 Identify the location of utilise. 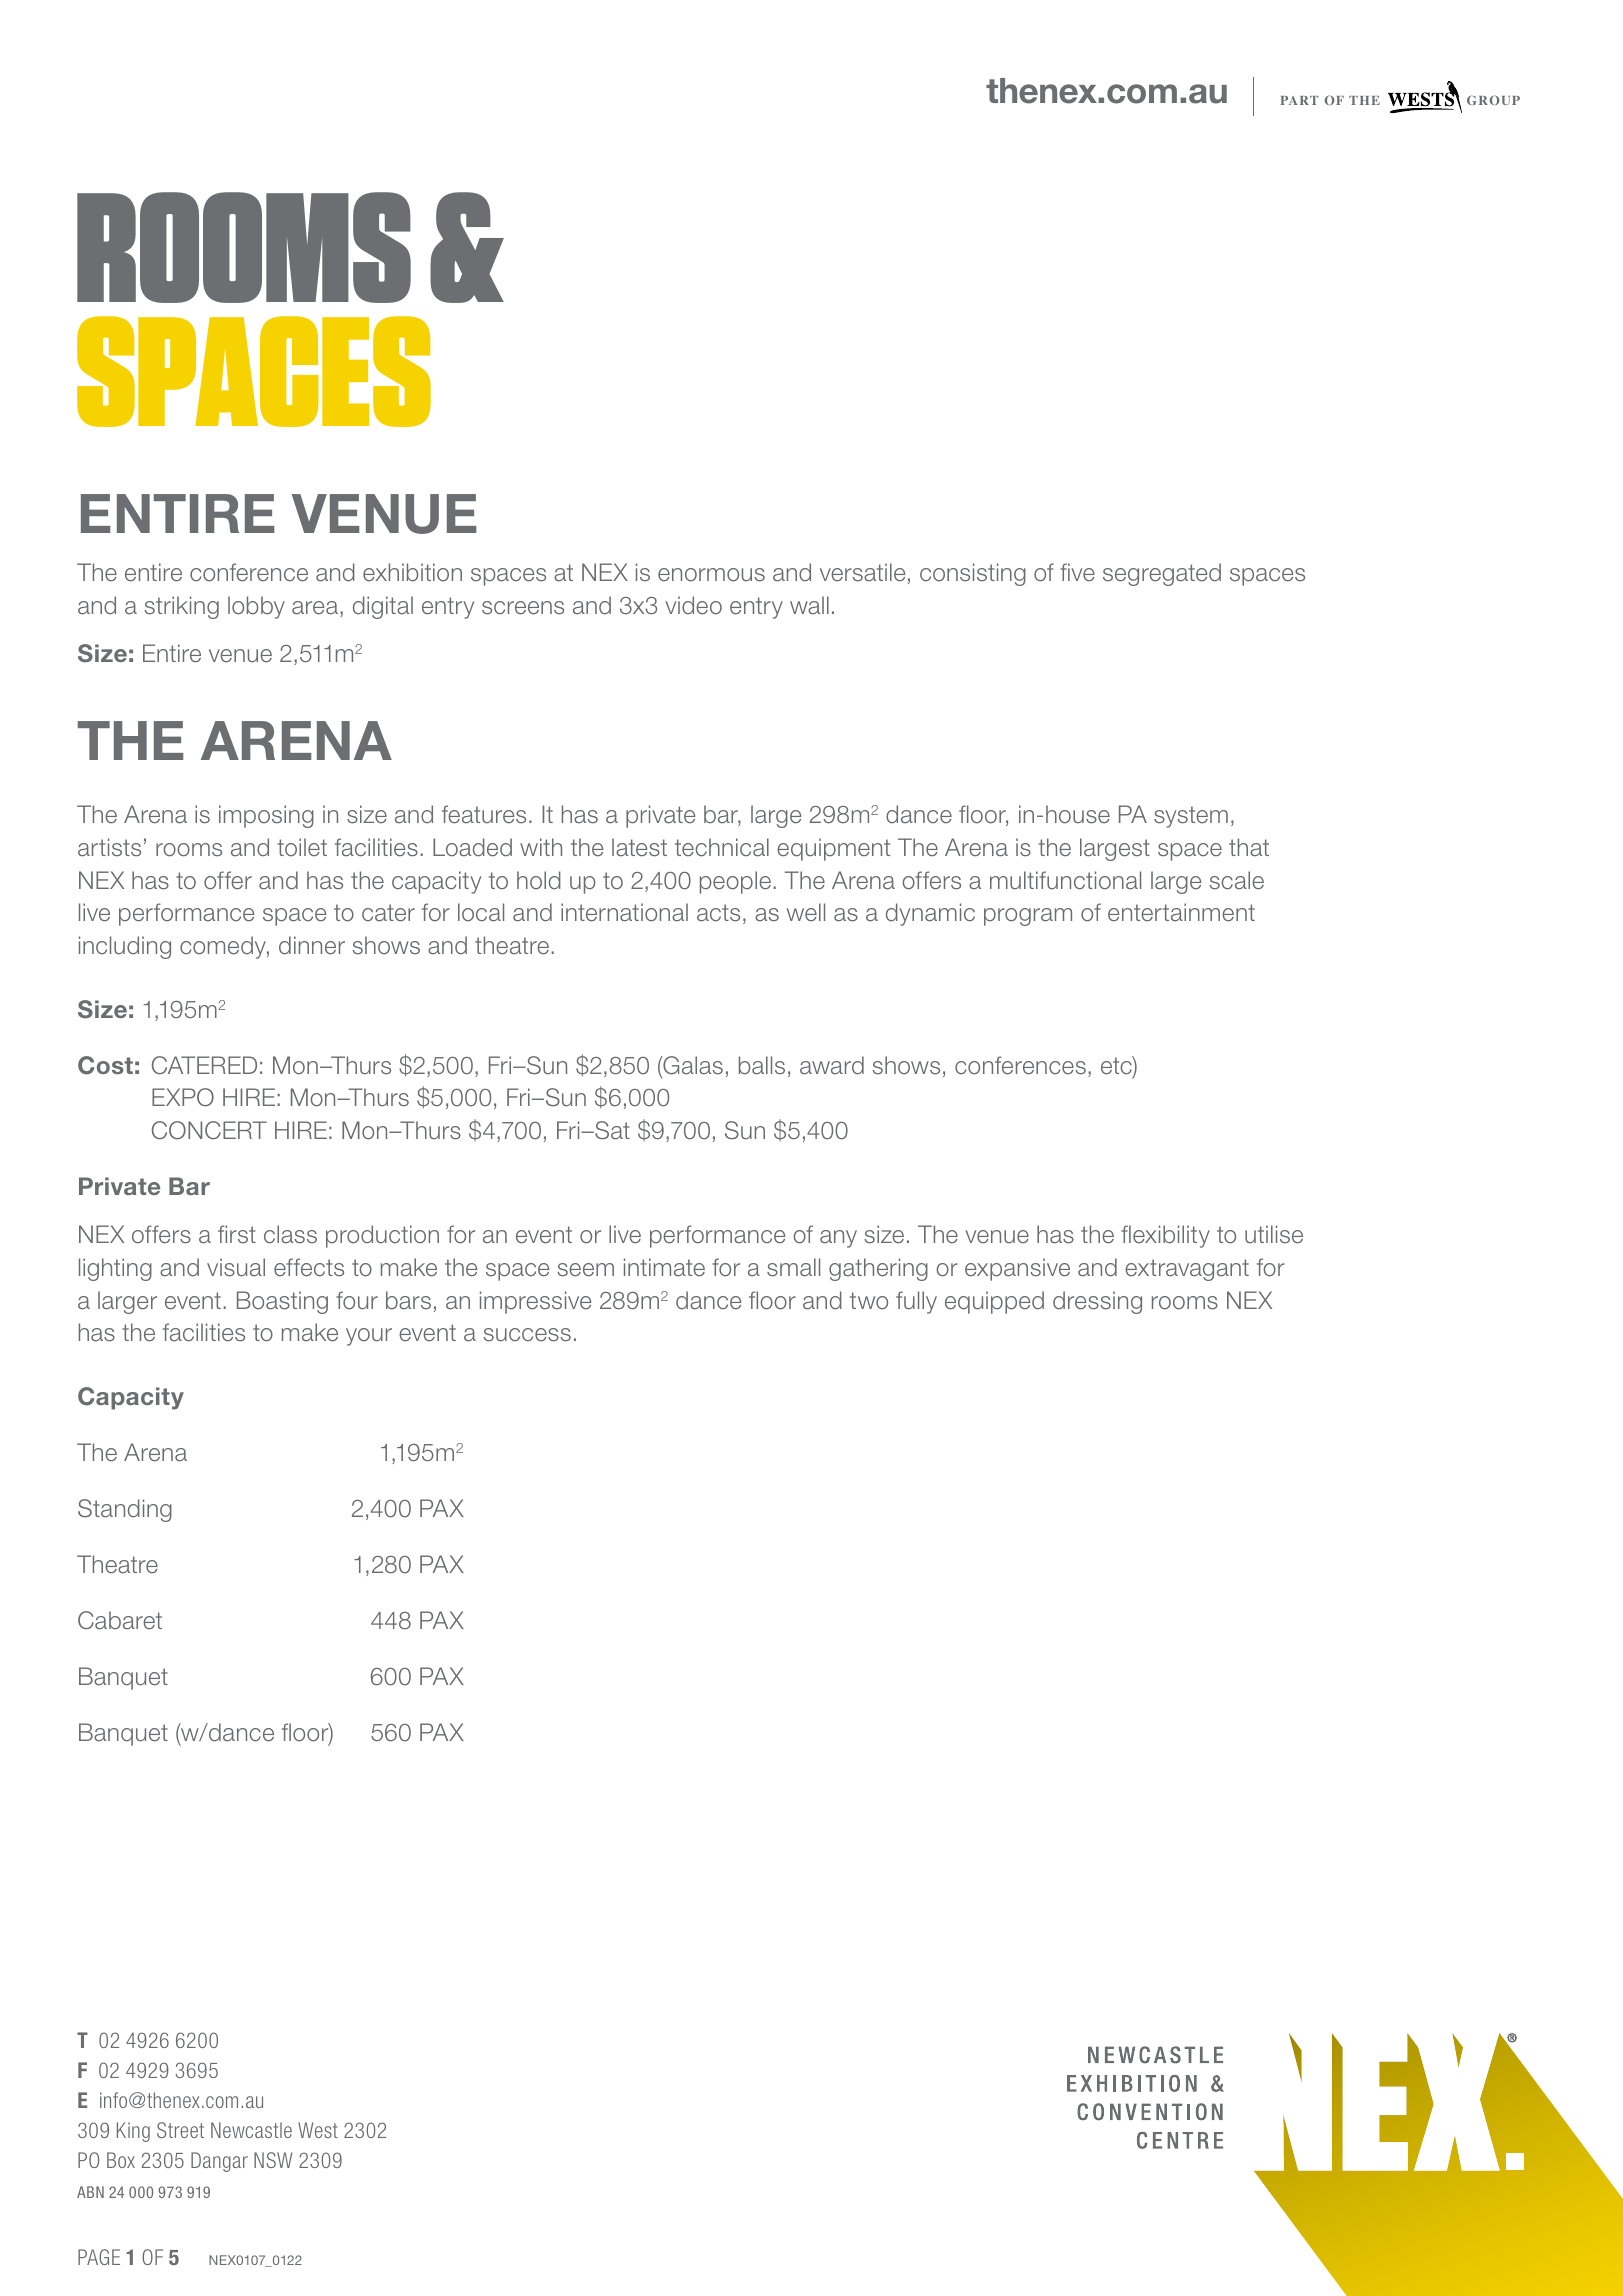
(1274, 1234).
